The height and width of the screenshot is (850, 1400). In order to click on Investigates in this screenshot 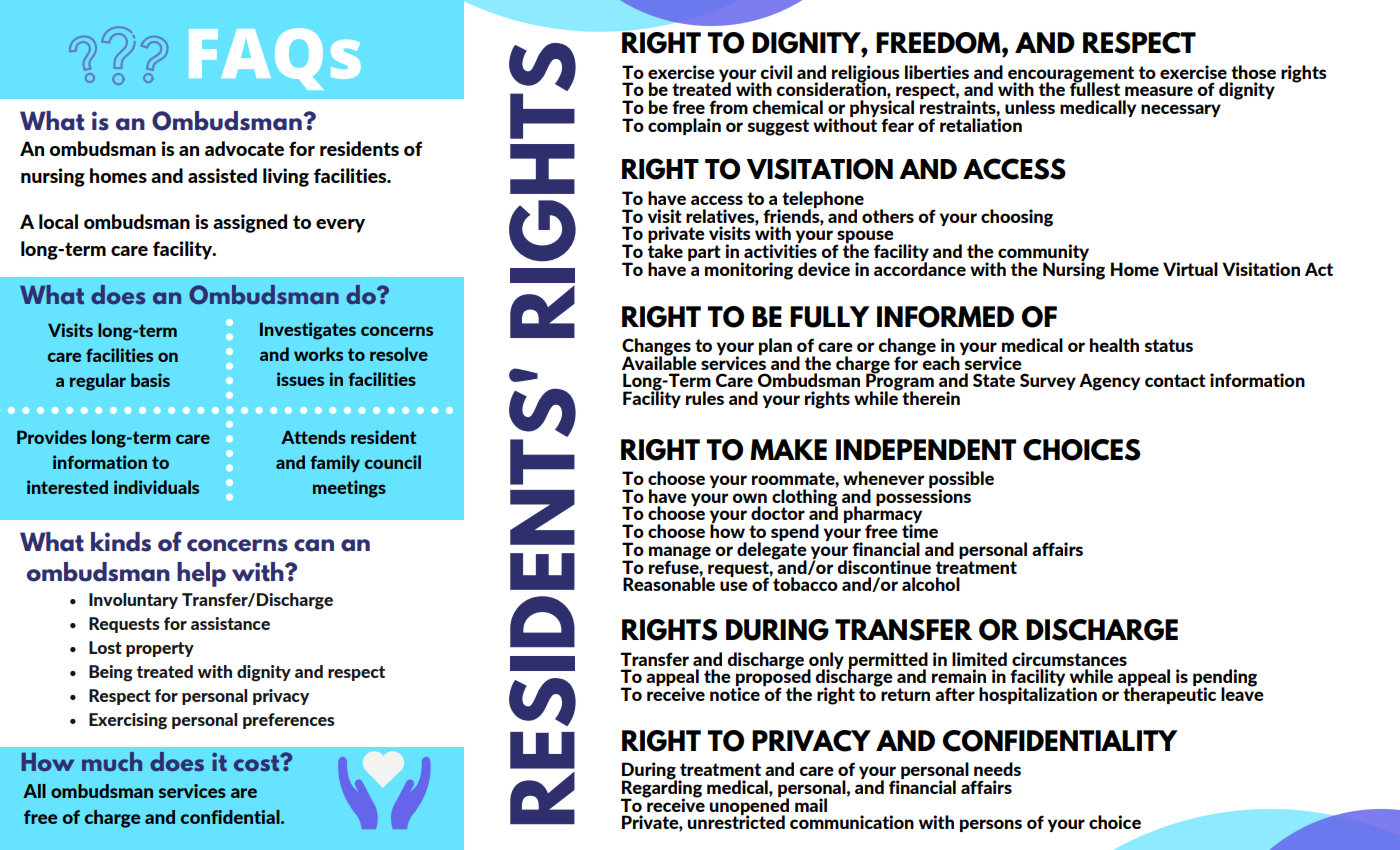, I will do `click(308, 331)`.
